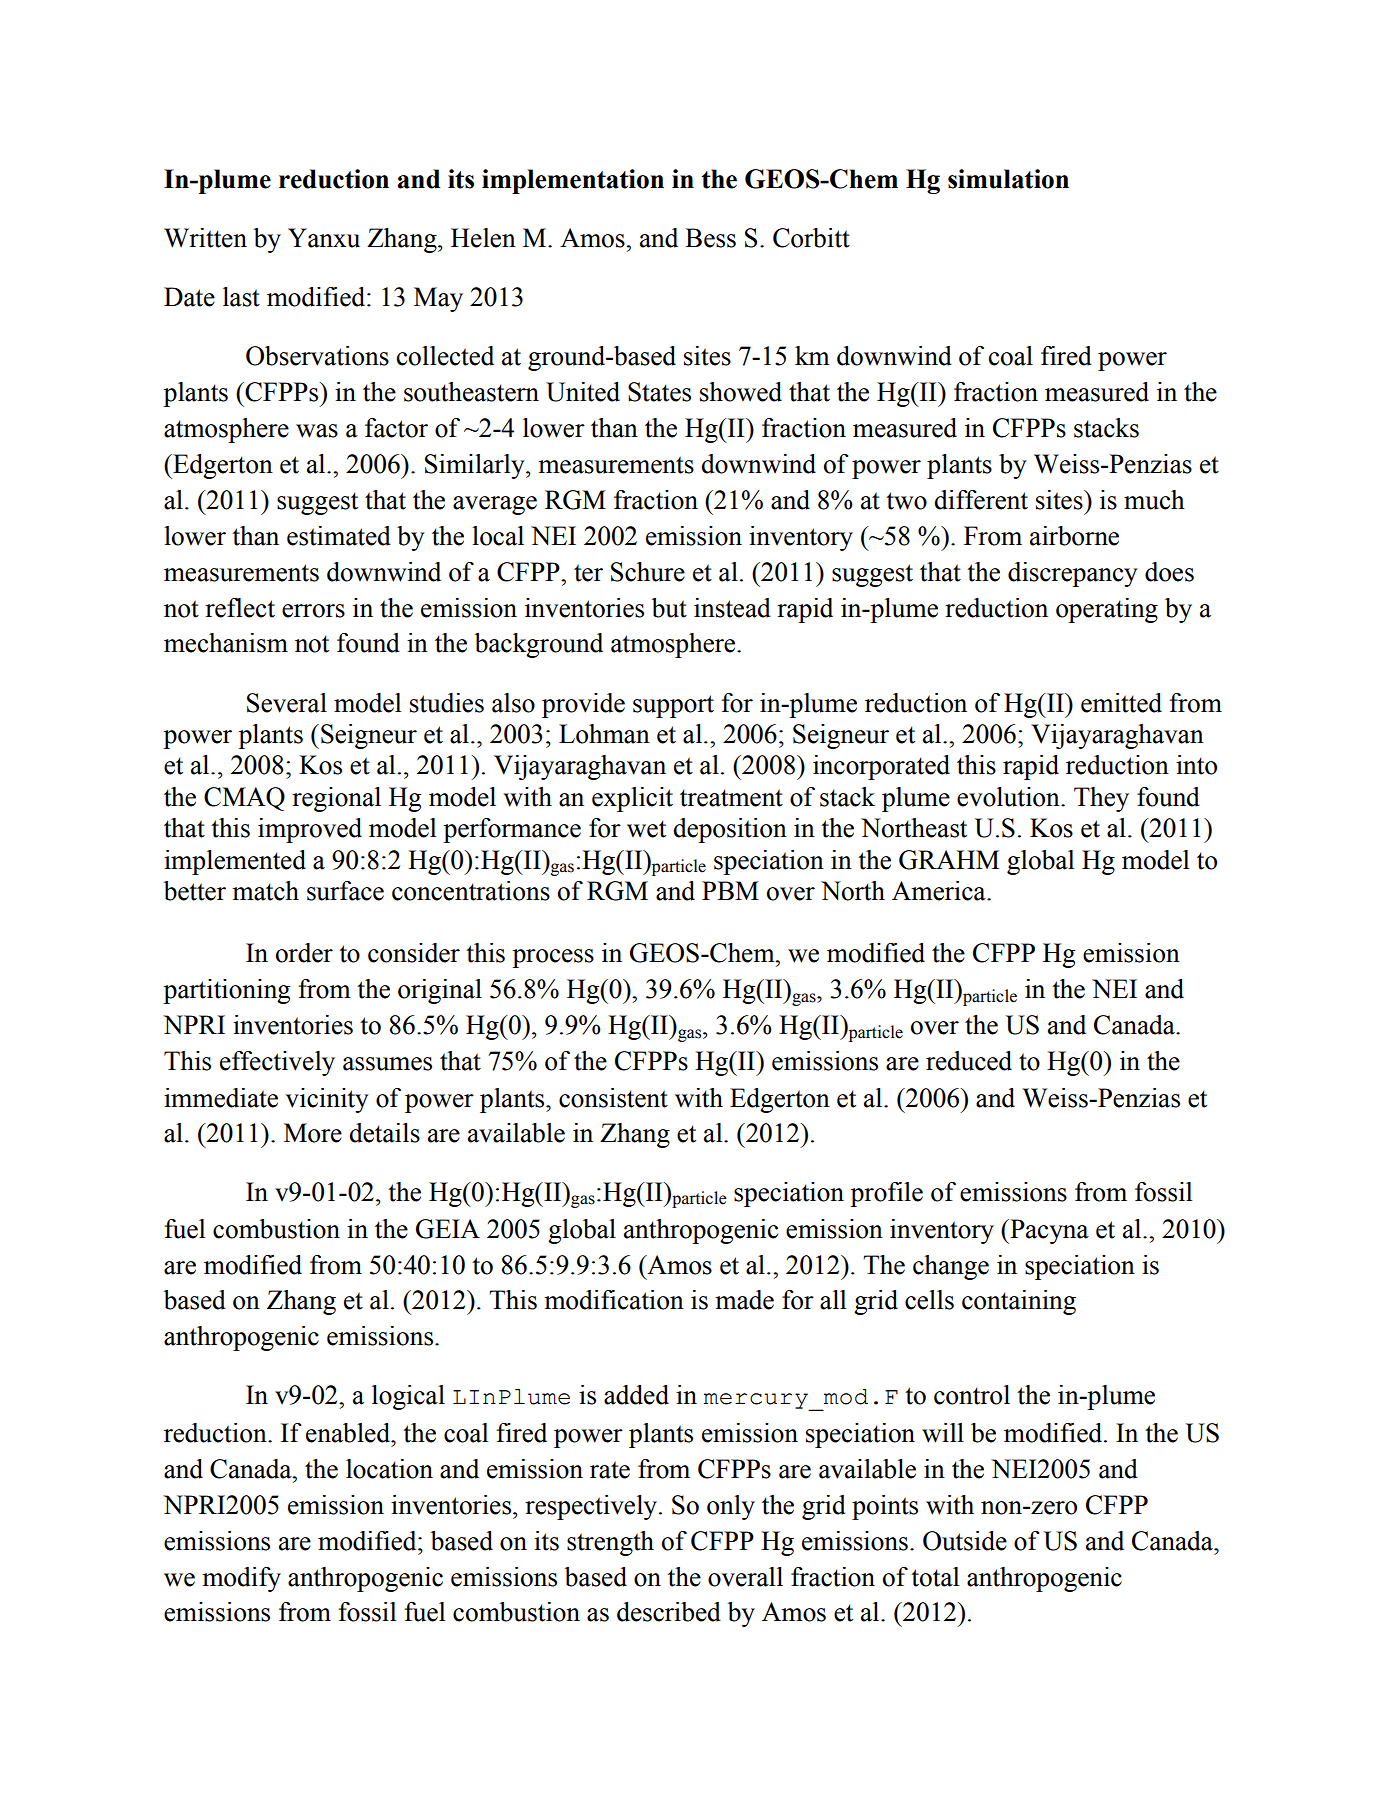 The width and height of the document is (1390, 1798). What do you see at coordinates (710, 238) in the document?
I see `Bess` at bounding box center [710, 238].
